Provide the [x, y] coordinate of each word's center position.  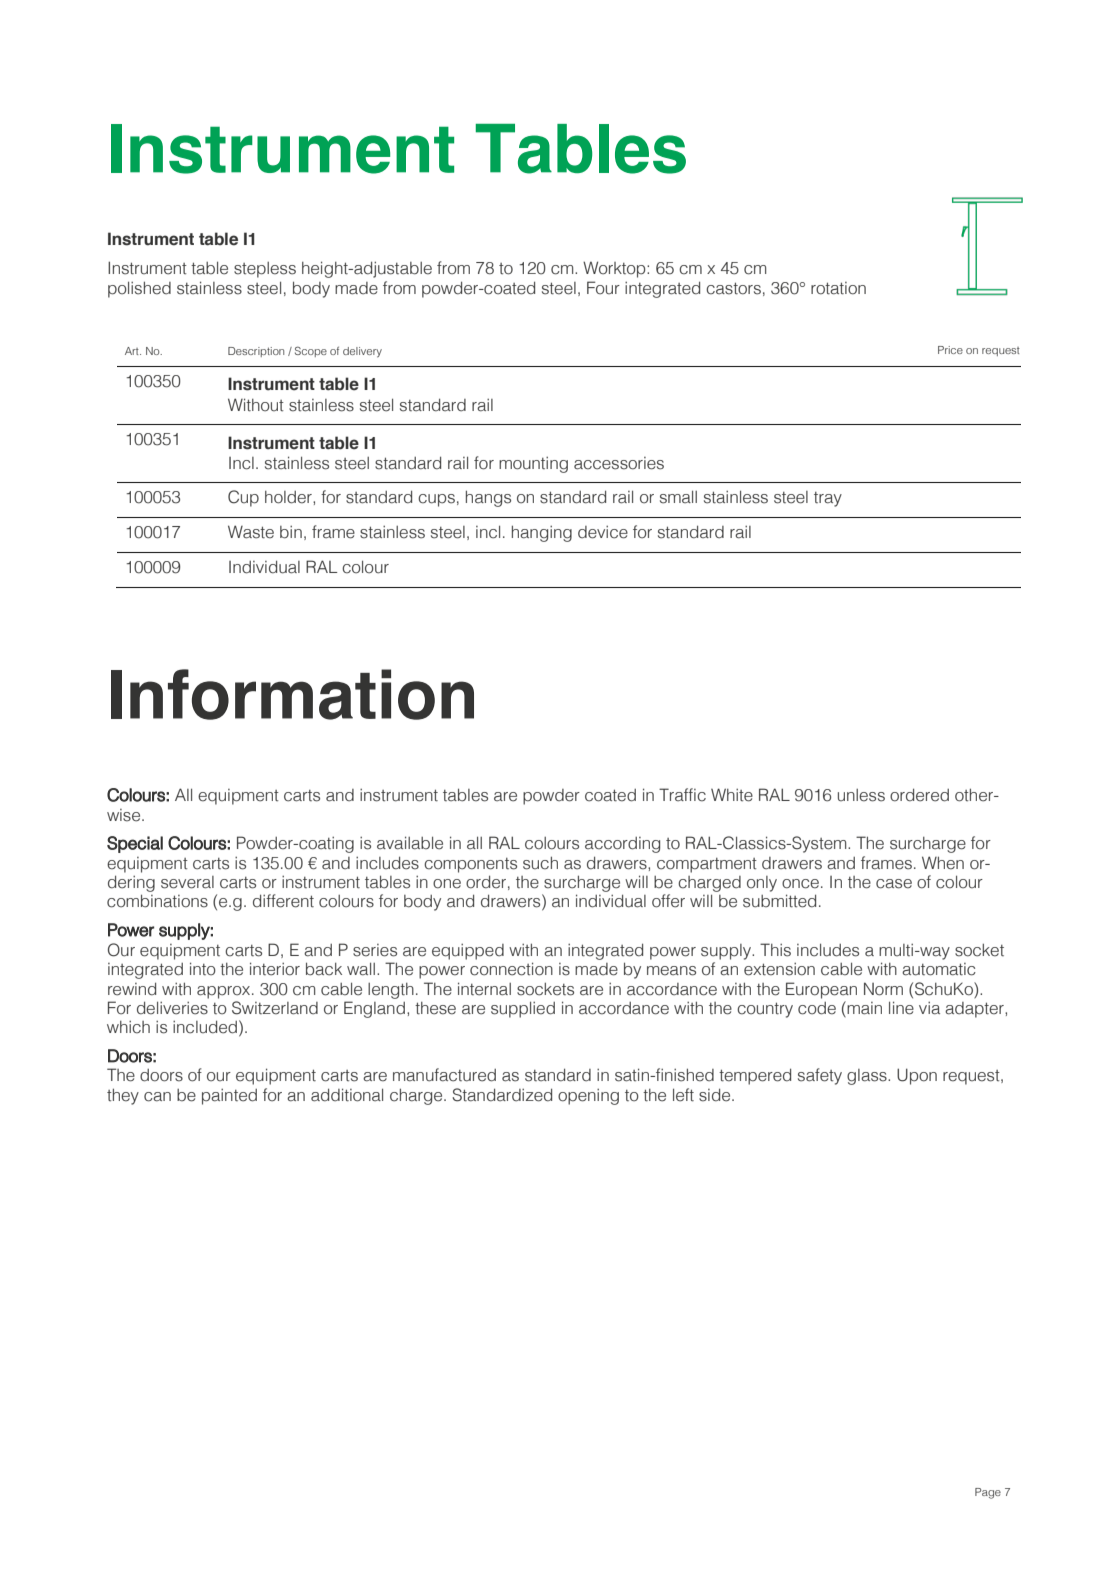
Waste [251, 532]
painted [229, 1097]
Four [603, 288]
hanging [542, 533]
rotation [838, 288]
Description [256, 352]
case [894, 884]
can [157, 1097]
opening [588, 1097]
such [540, 863]
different [283, 901]
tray [828, 499]
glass [868, 1077]
